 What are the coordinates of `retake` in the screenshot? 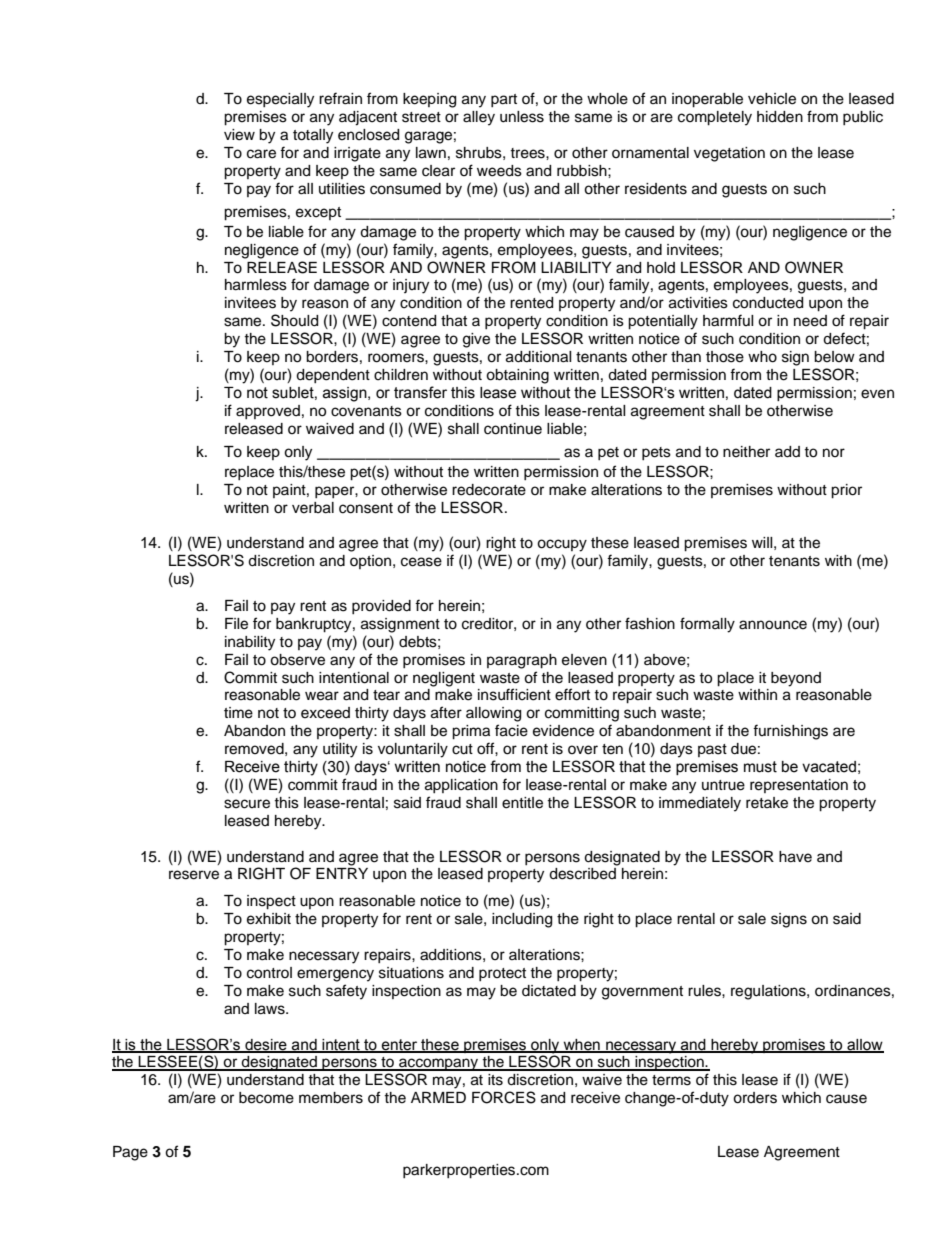 It's located at (767, 803).
